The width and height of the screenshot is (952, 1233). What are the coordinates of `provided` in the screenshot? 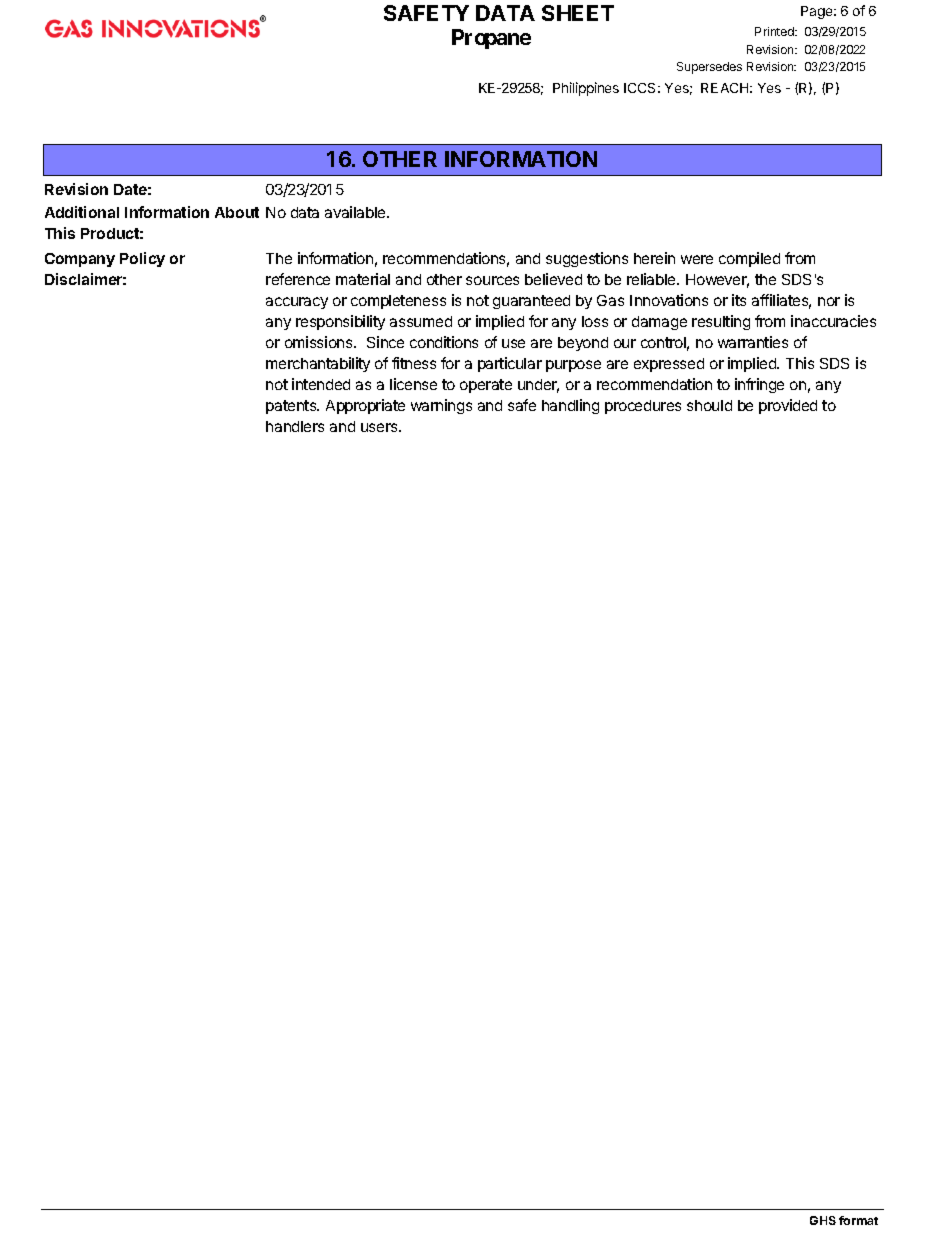 It's located at (788, 406).
